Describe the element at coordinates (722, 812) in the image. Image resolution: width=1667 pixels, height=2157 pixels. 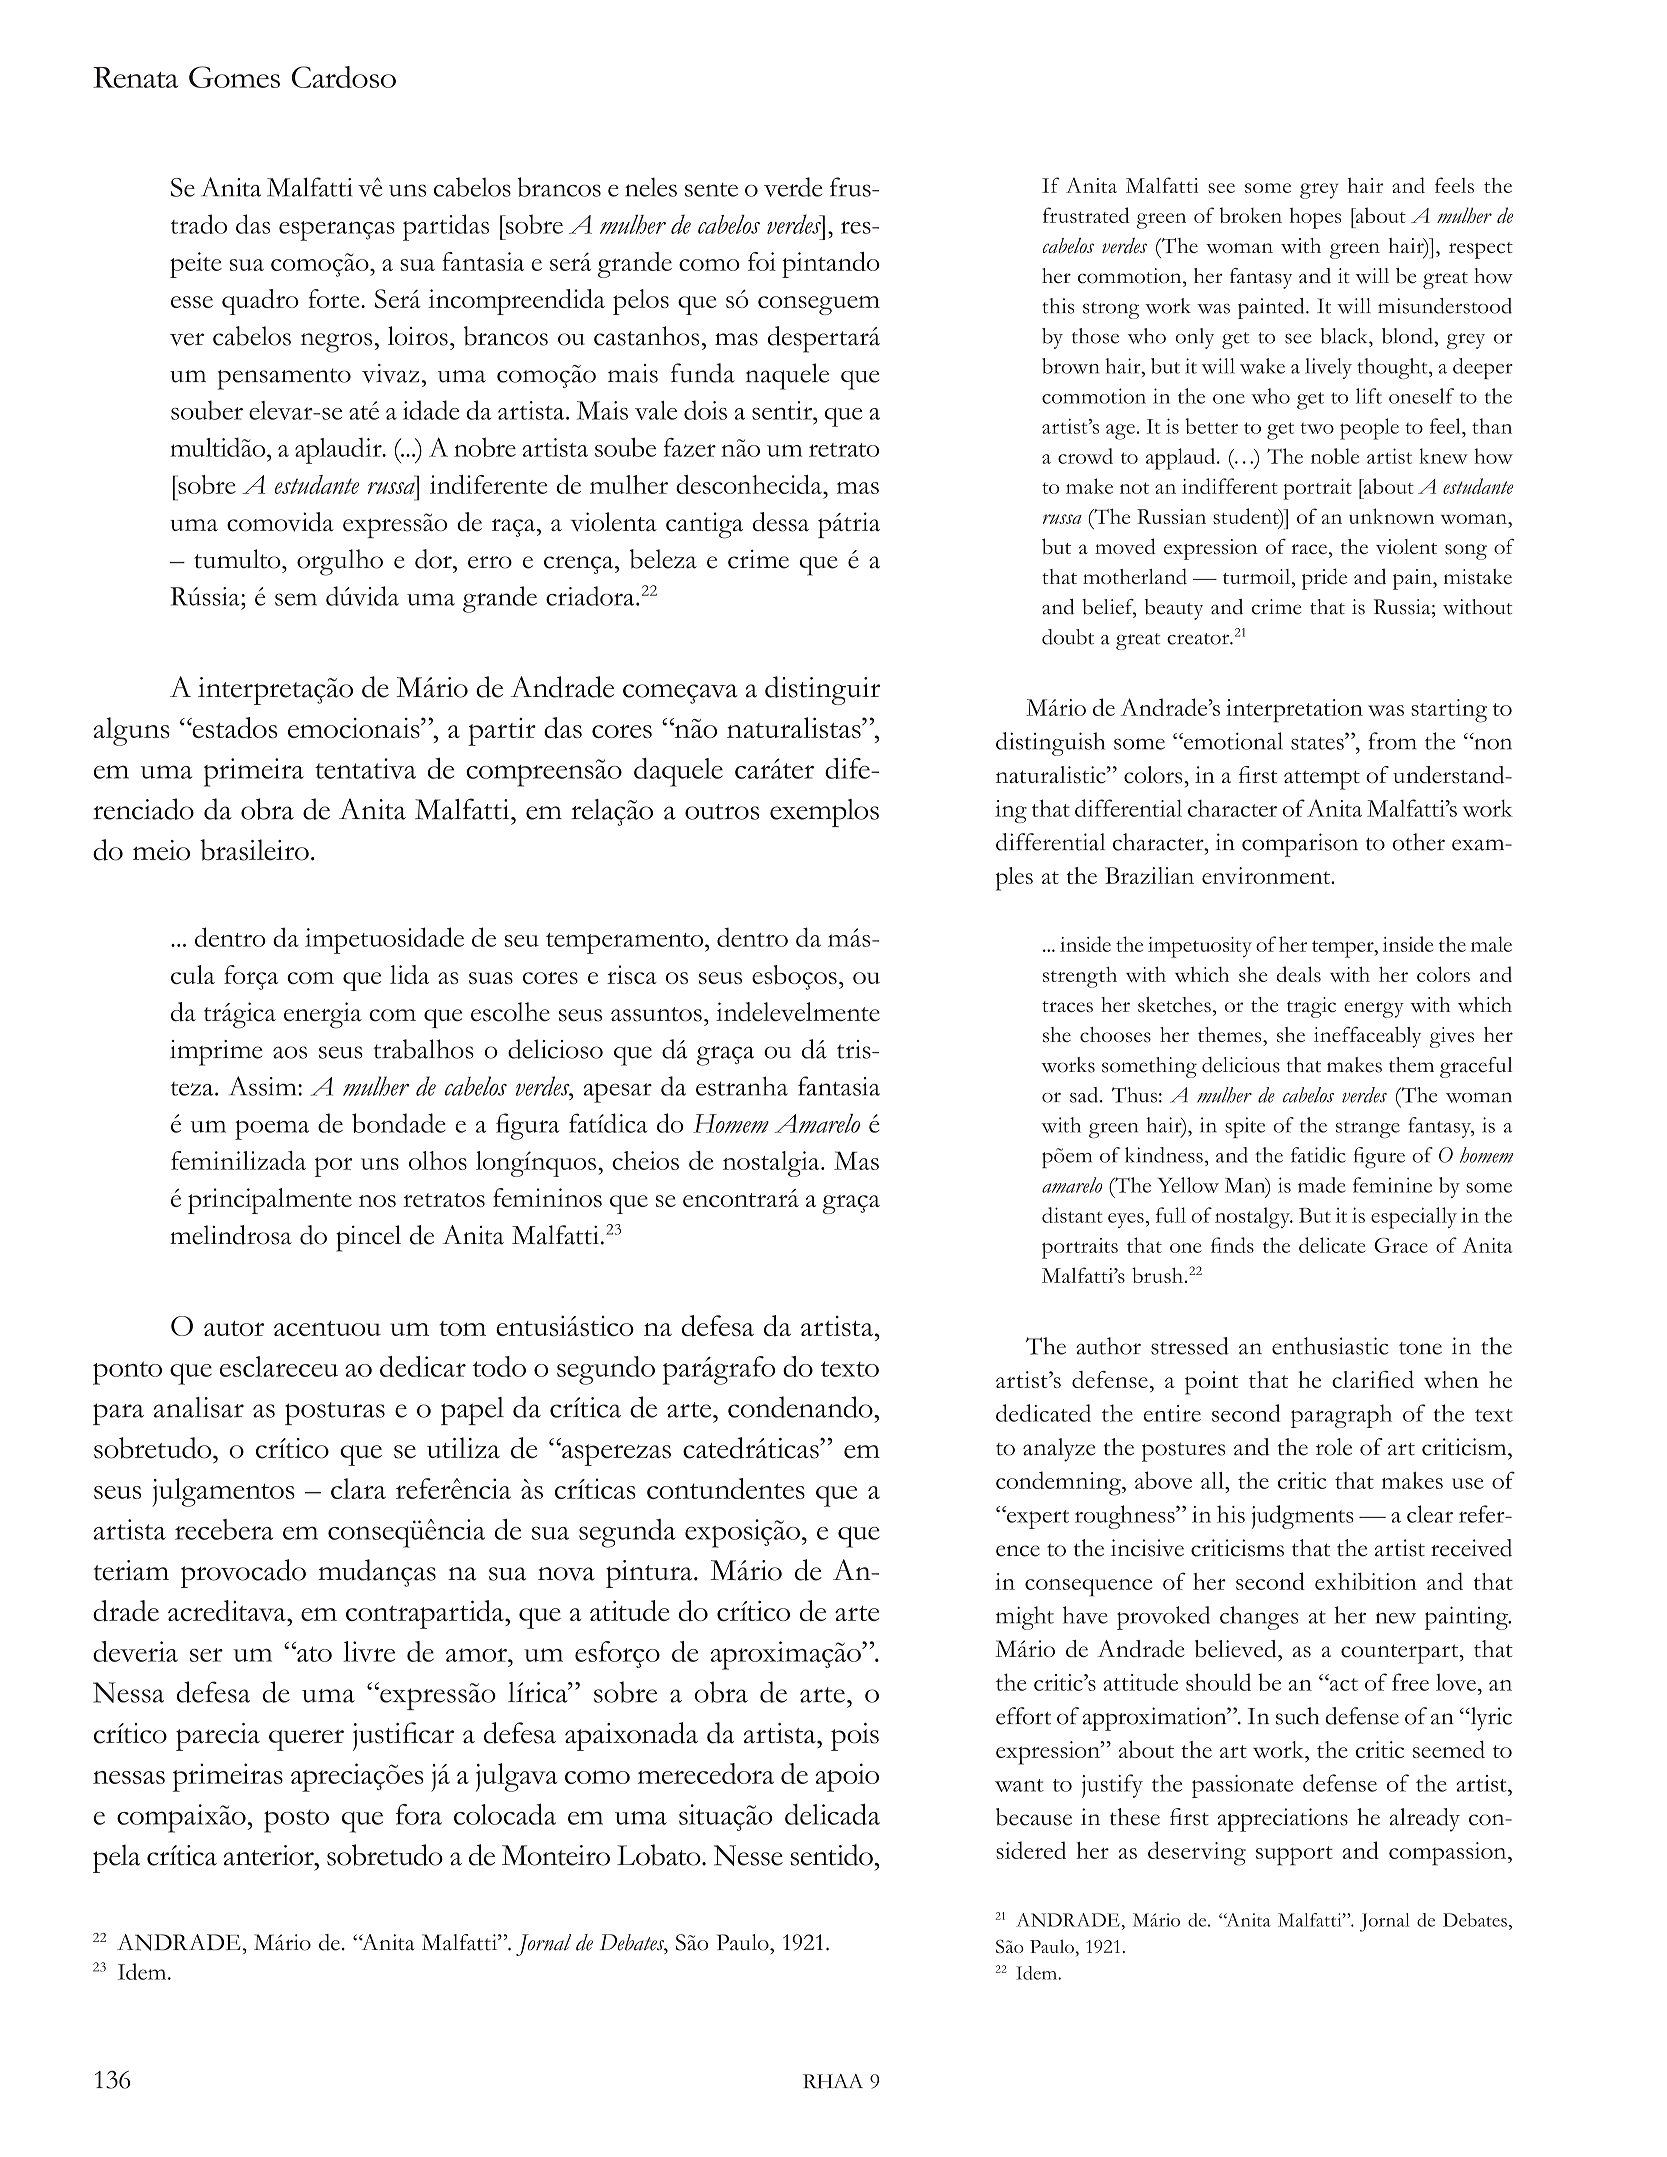
I see `outros` at that location.
